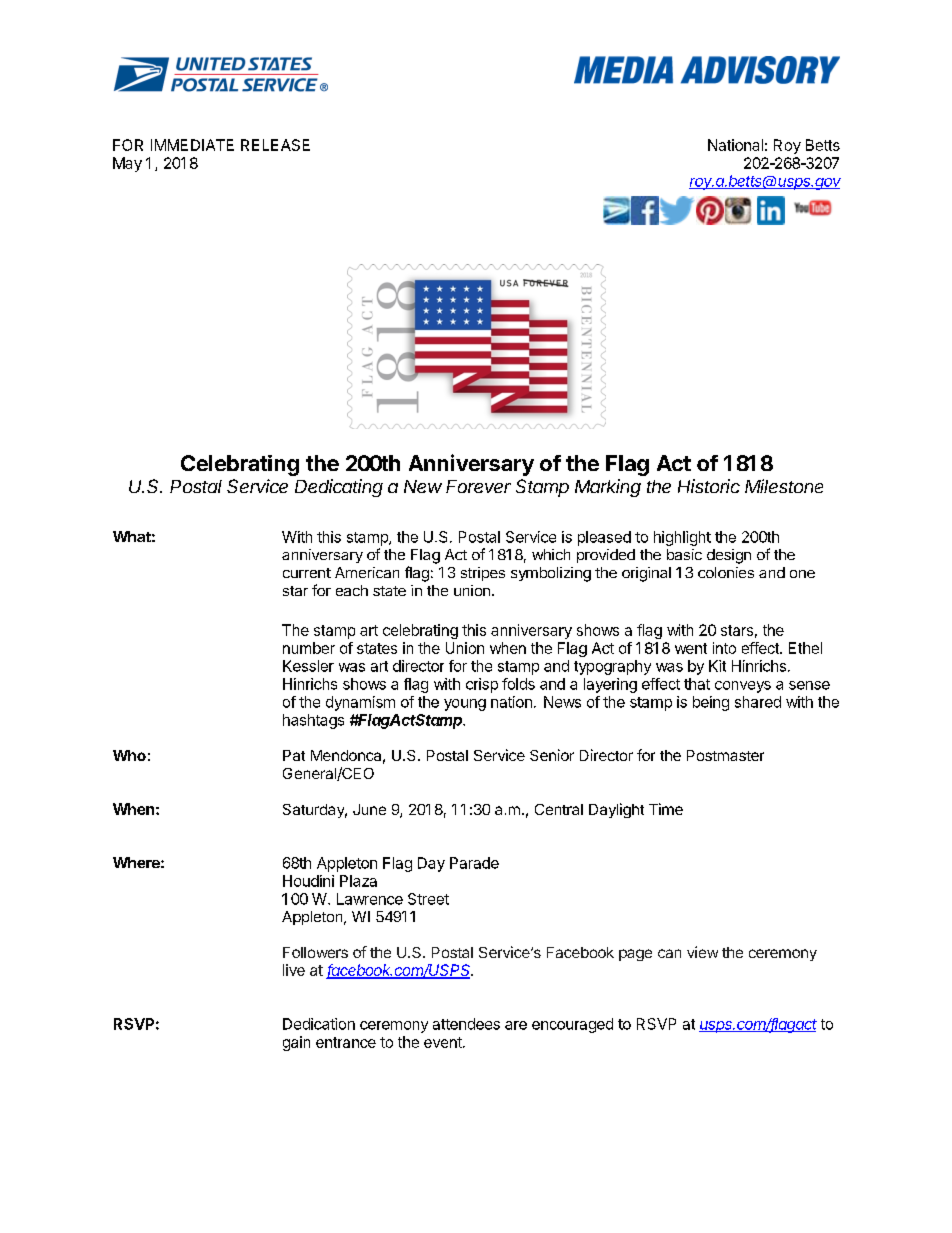  What do you see at coordinates (709, 486) in the screenshot?
I see `Historic` at bounding box center [709, 486].
